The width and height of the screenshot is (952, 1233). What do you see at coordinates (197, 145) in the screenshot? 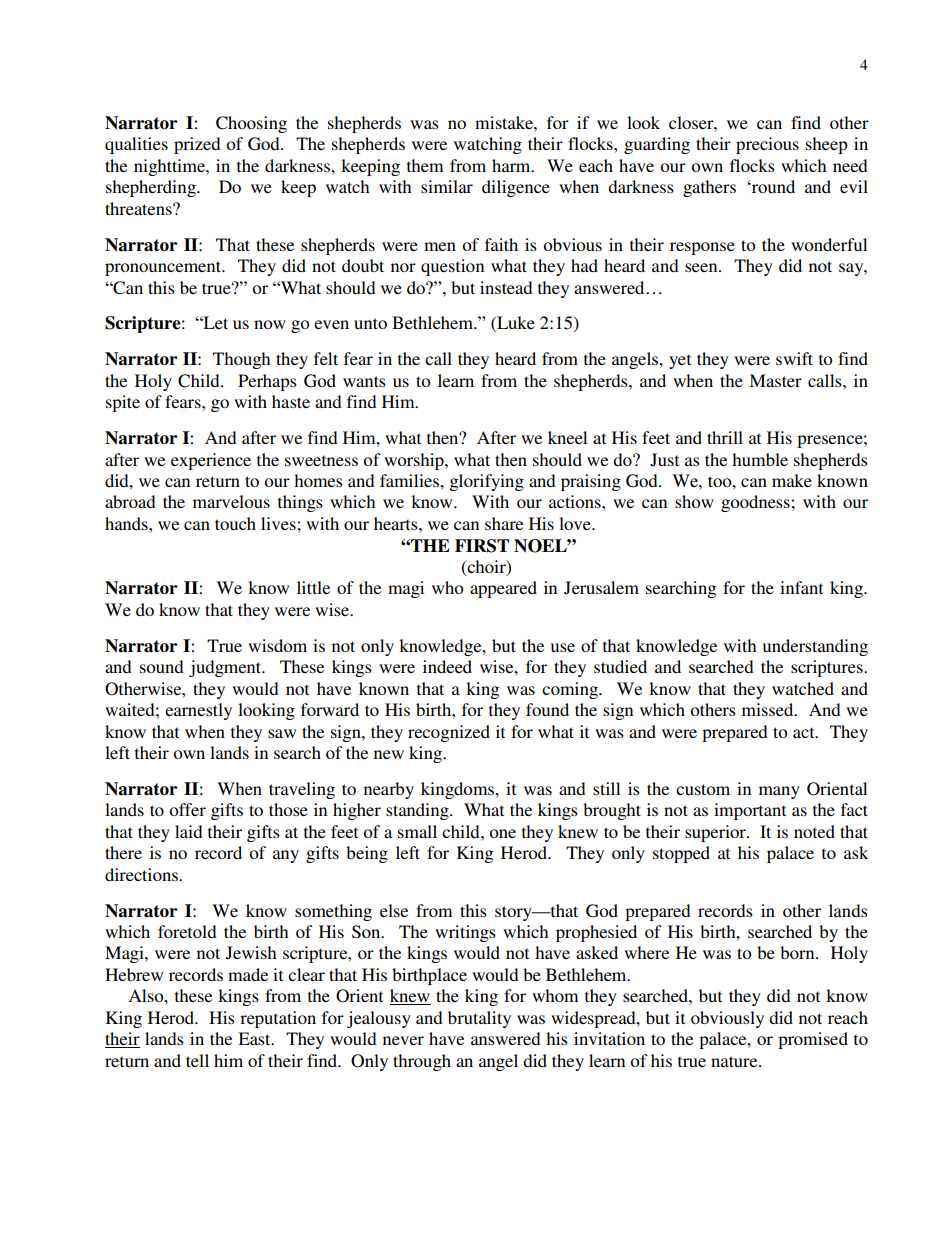
I see `prized` at bounding box center [197, 145].
